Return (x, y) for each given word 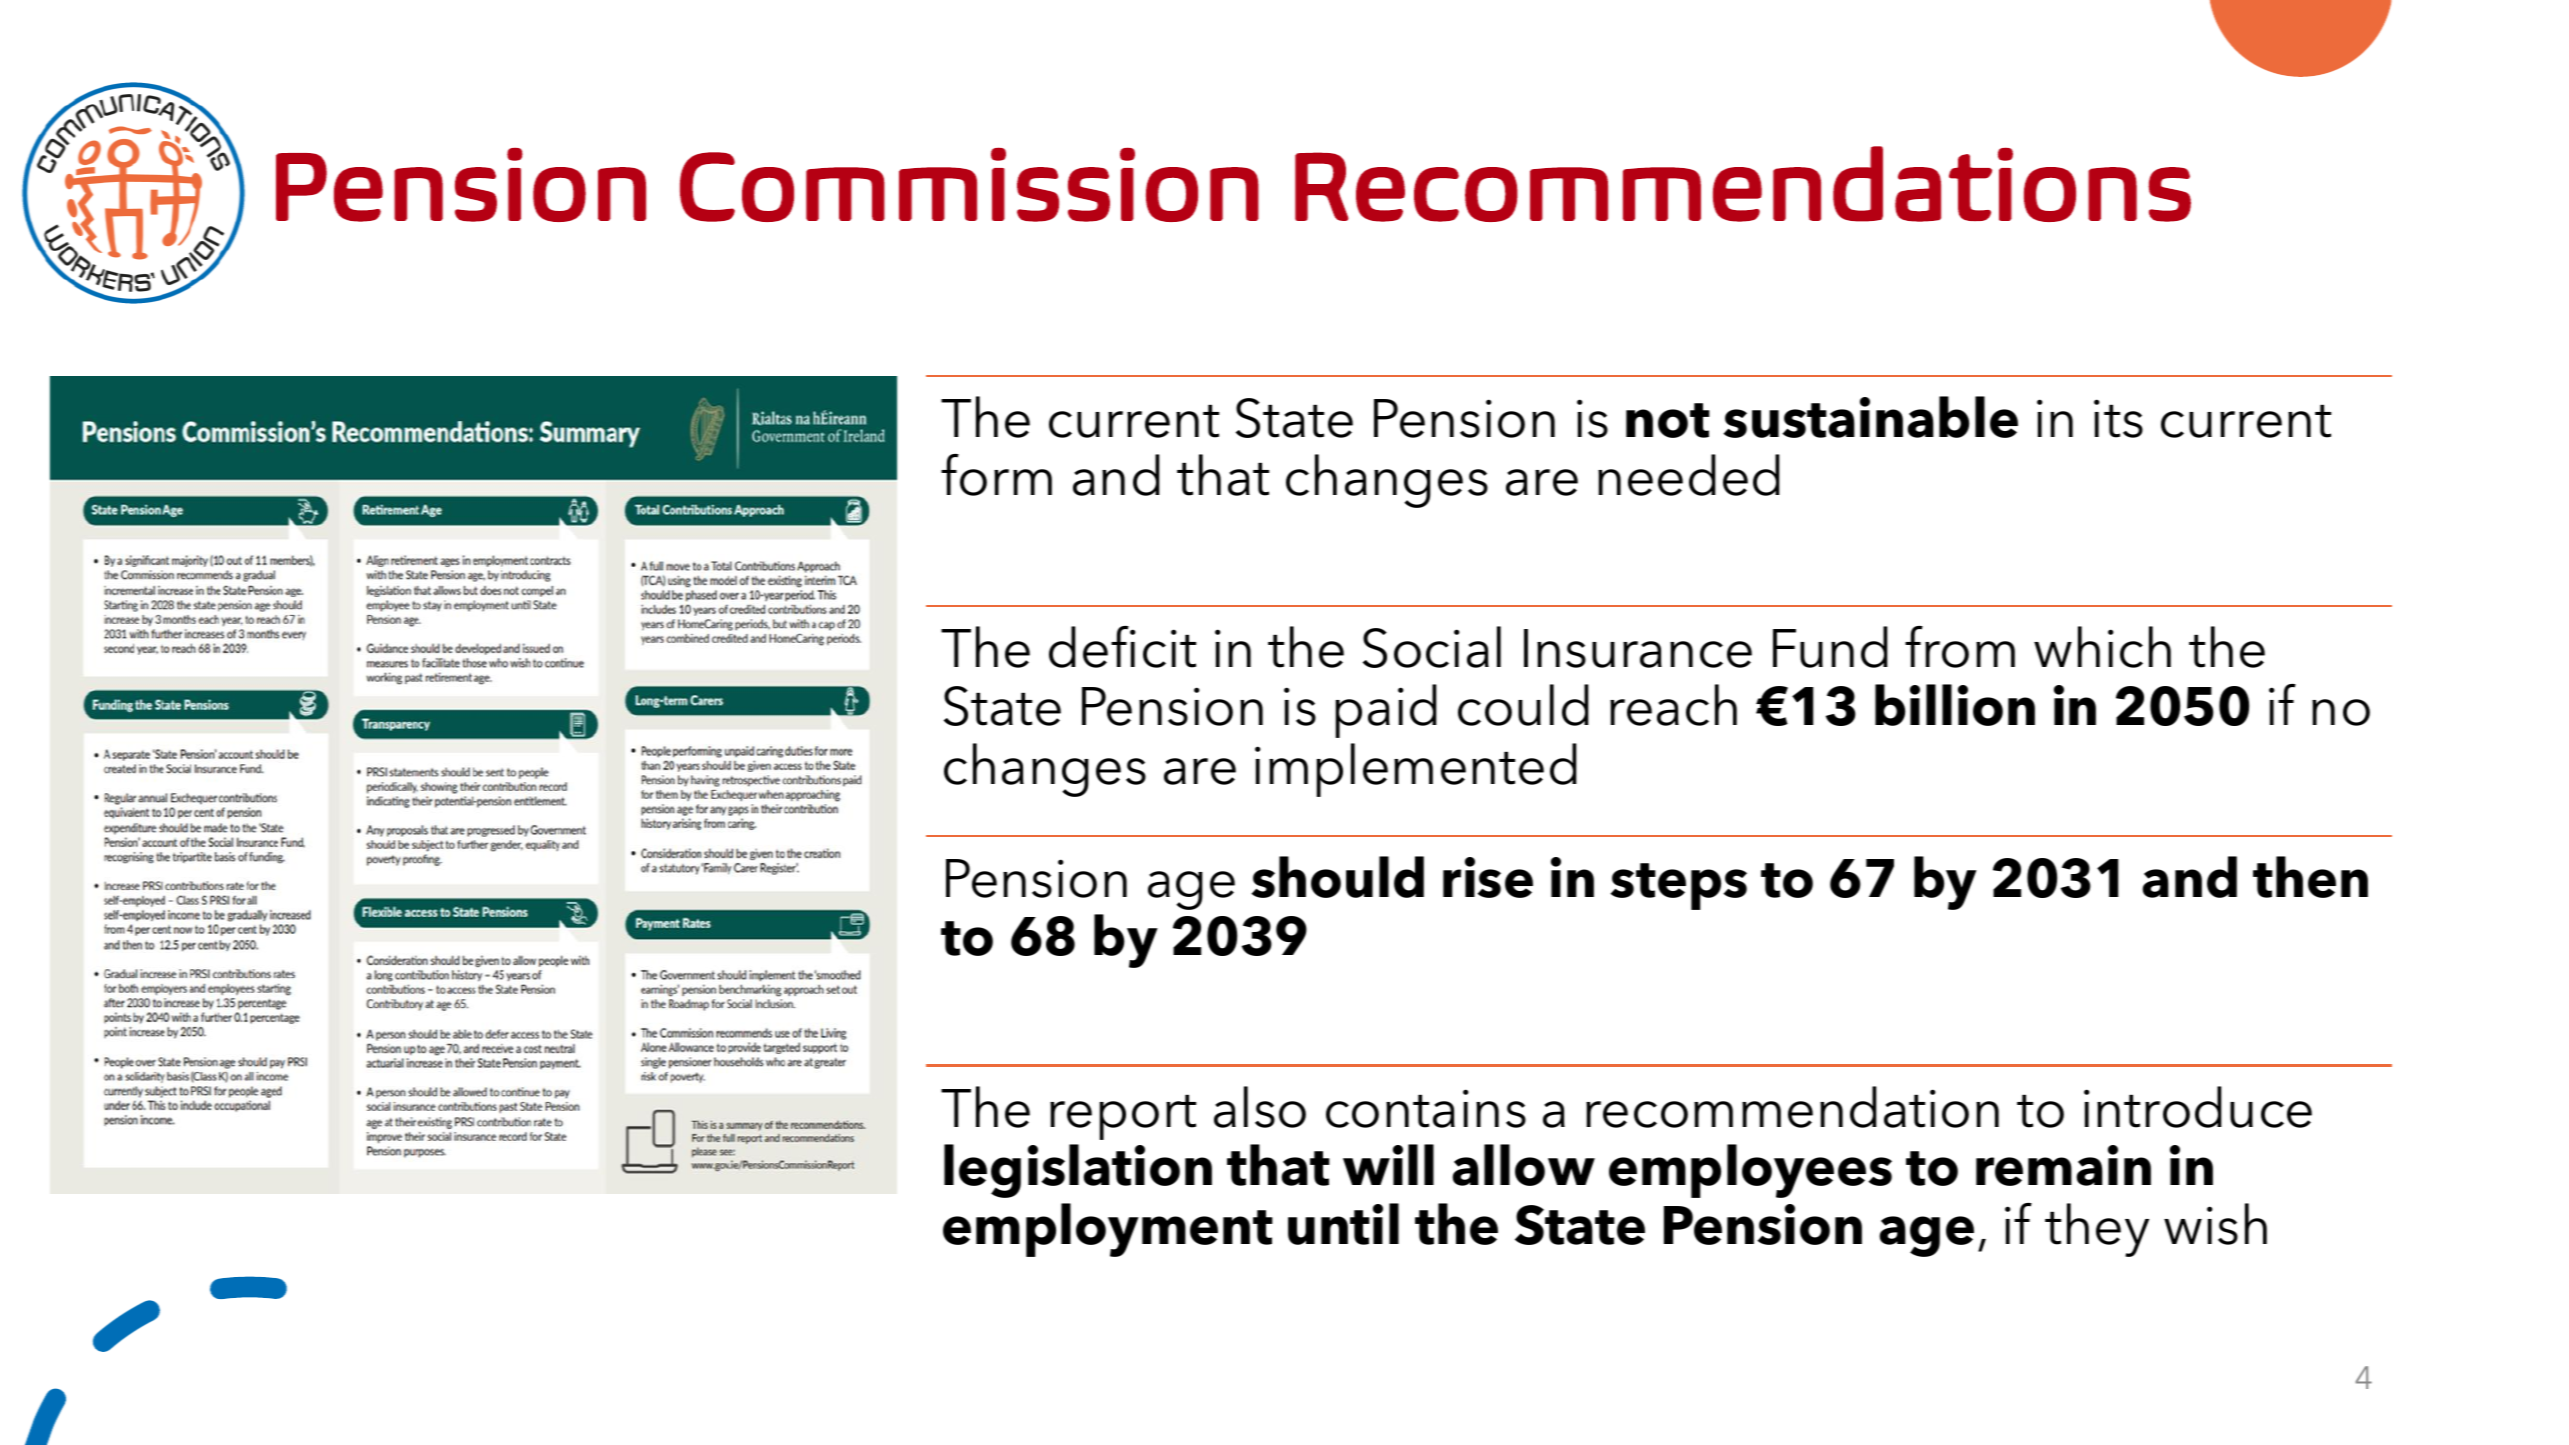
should (1338, 877)
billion (1955, 705)
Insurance (1638, 648)
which (2102, 647)
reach (1673, 705)
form (996, 475)
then (2310, 877)
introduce (2198, 1107)
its (2118, 418)
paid (1386, 711)
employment (1108, 1230)
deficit (1122, 647)
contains (1426, 1108)
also (1260, 1107)
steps (1679, 886)
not (1668, 420)
